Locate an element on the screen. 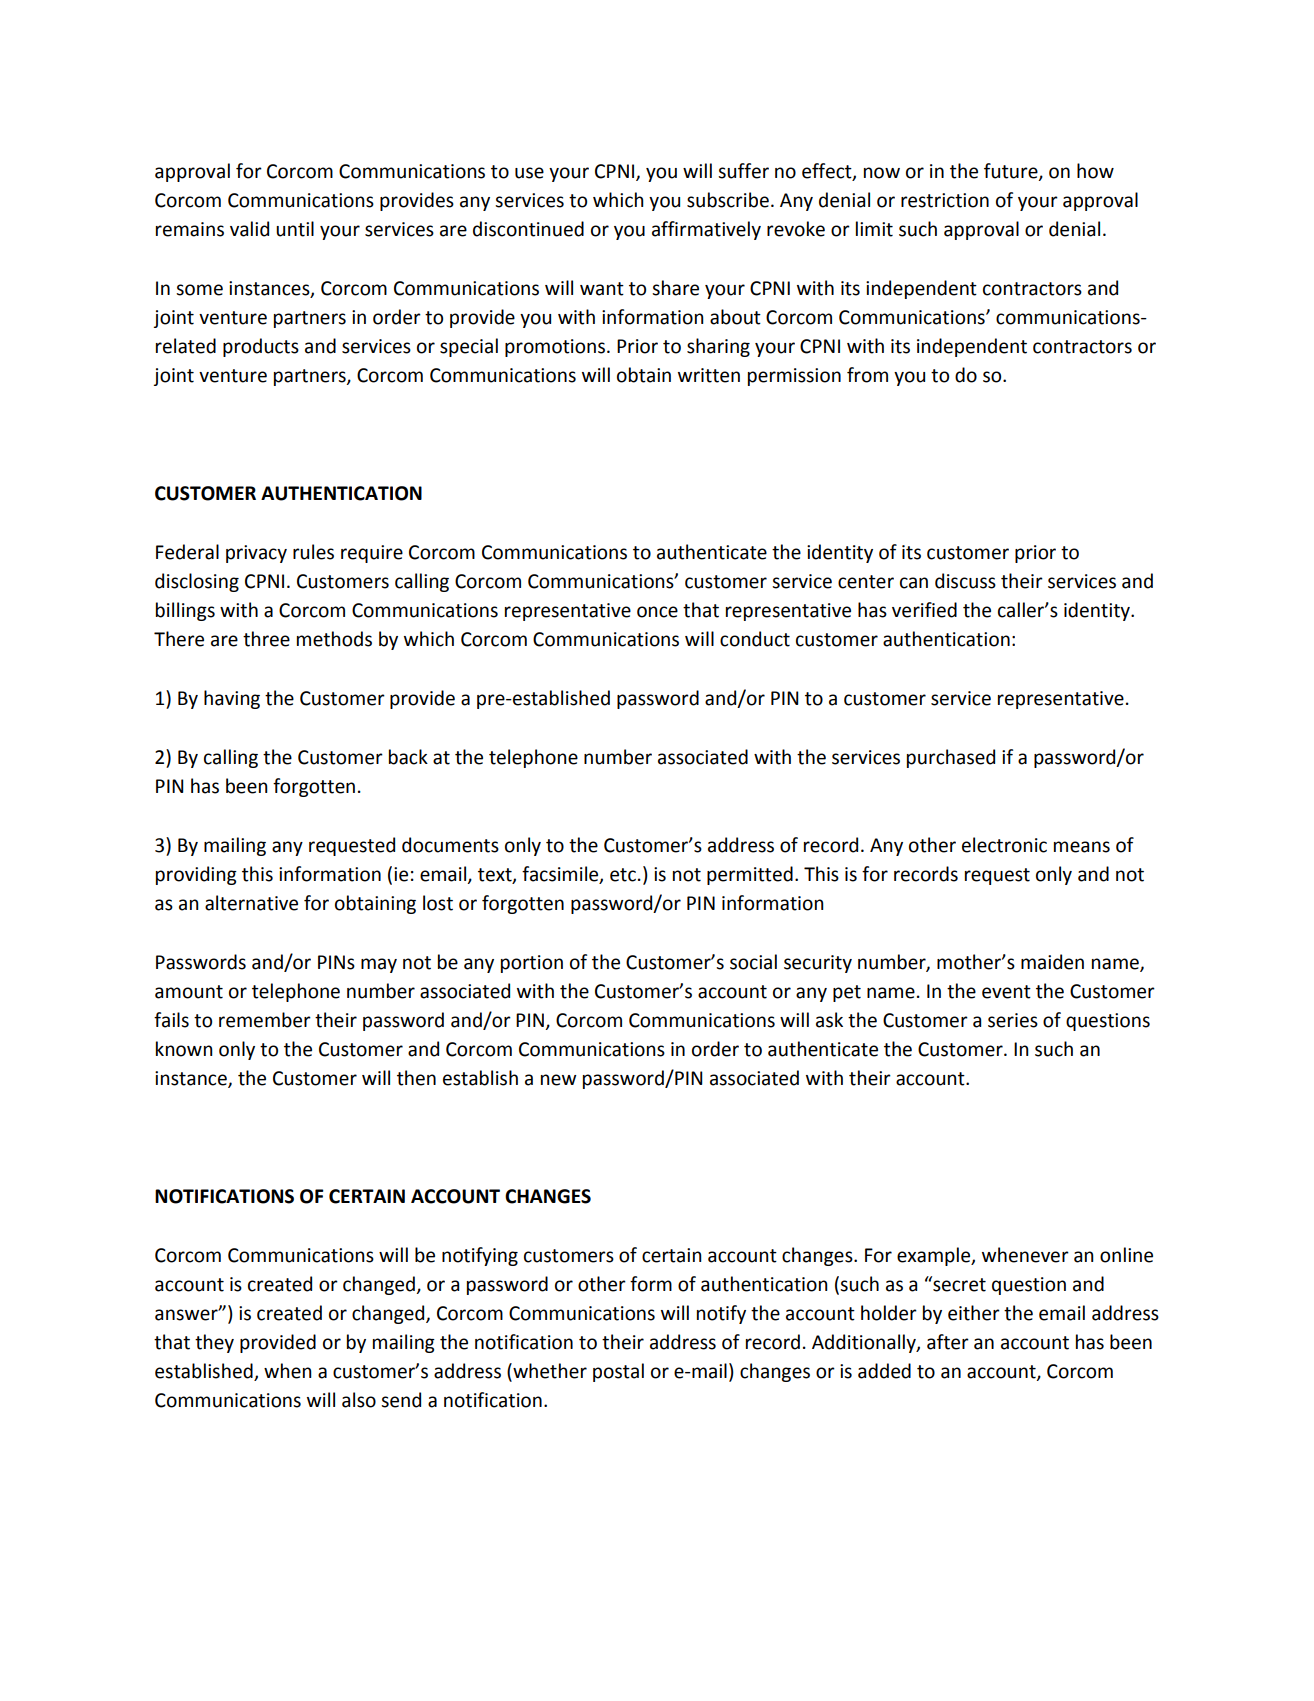  affirmatively is located at coordinates (706, 230).
